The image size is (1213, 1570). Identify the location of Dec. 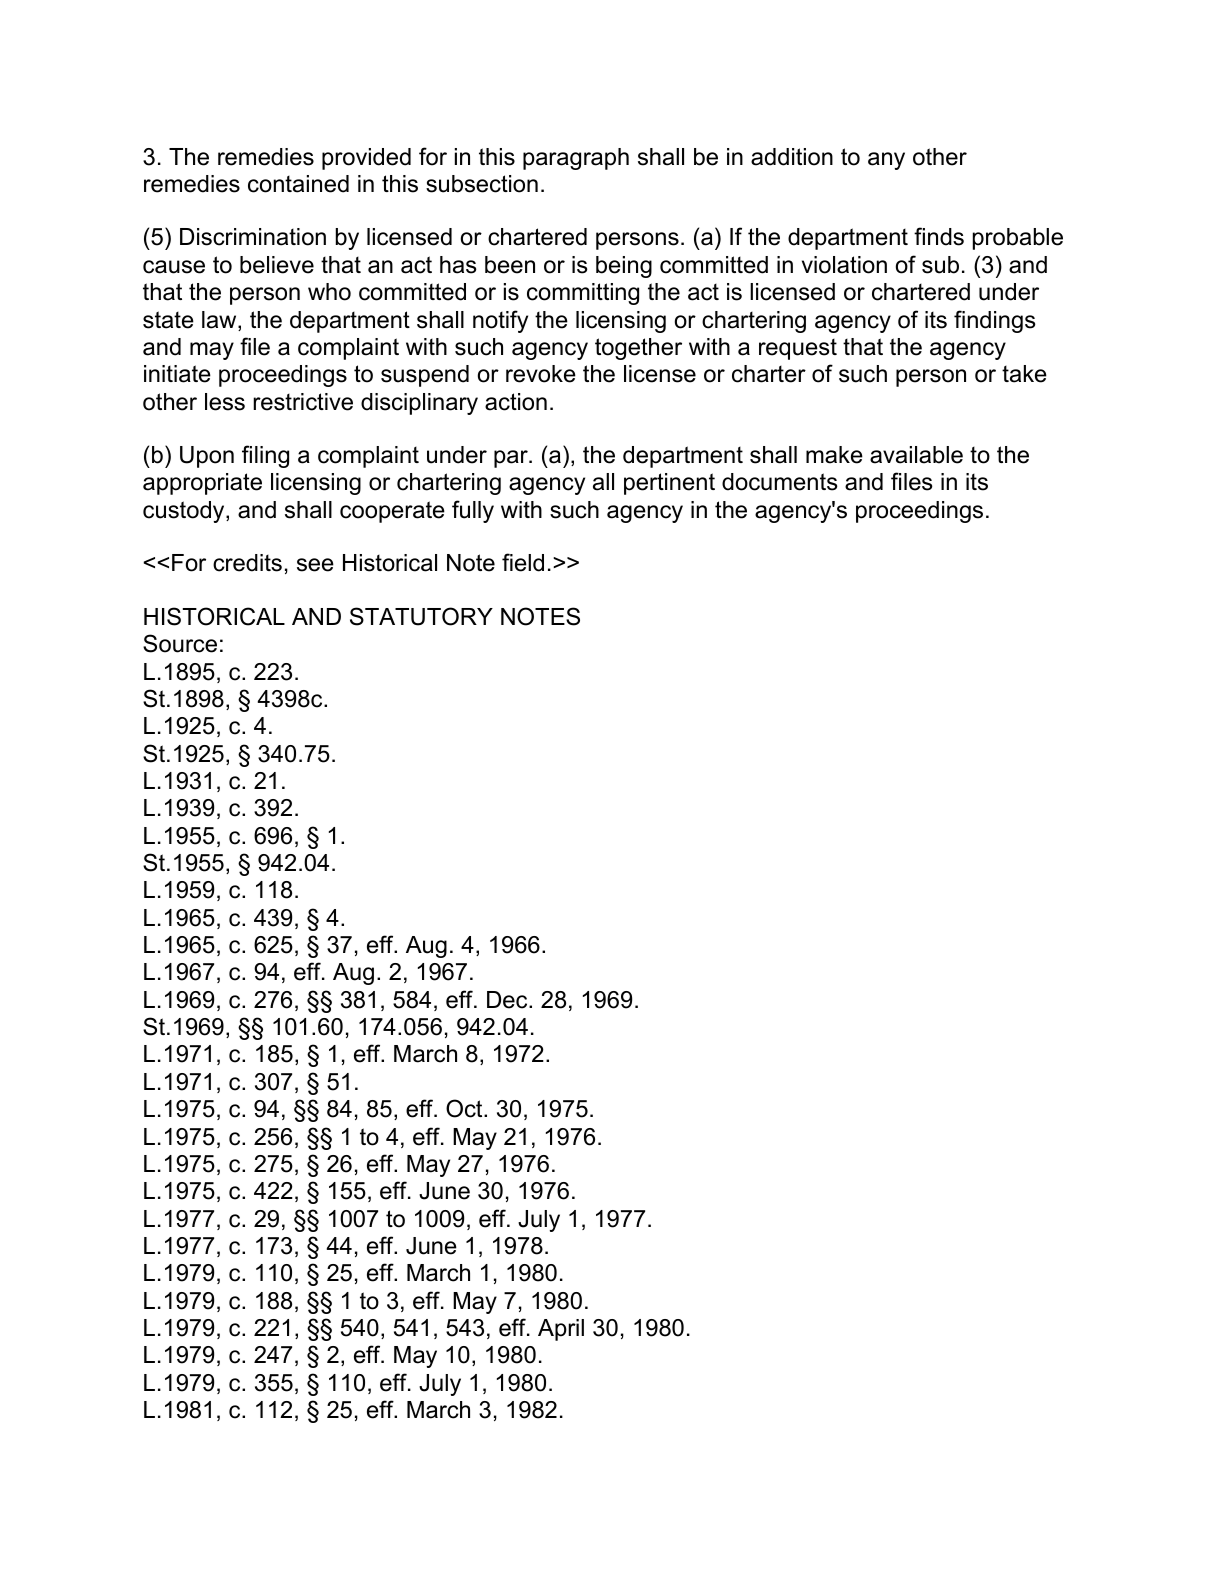
(508, 1000).
